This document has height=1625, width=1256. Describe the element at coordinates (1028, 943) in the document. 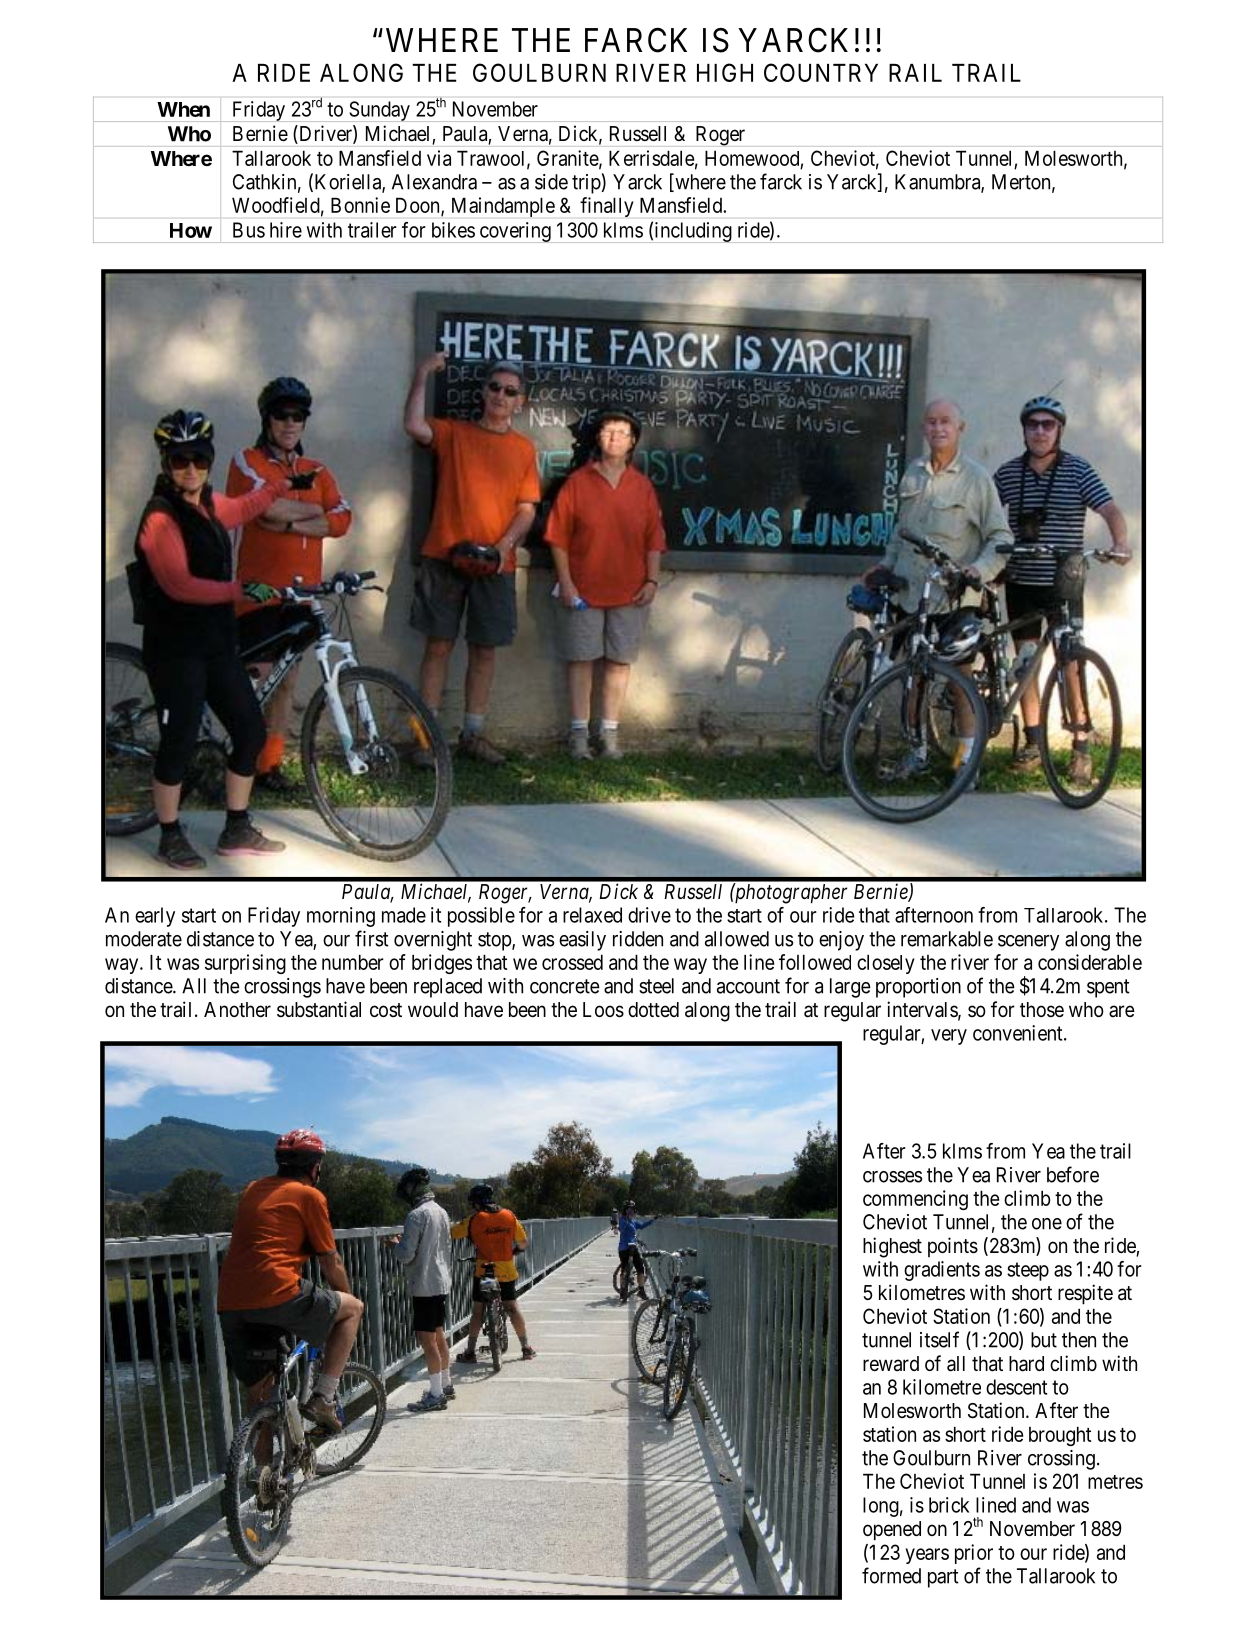

I see `scenery` at that location.
